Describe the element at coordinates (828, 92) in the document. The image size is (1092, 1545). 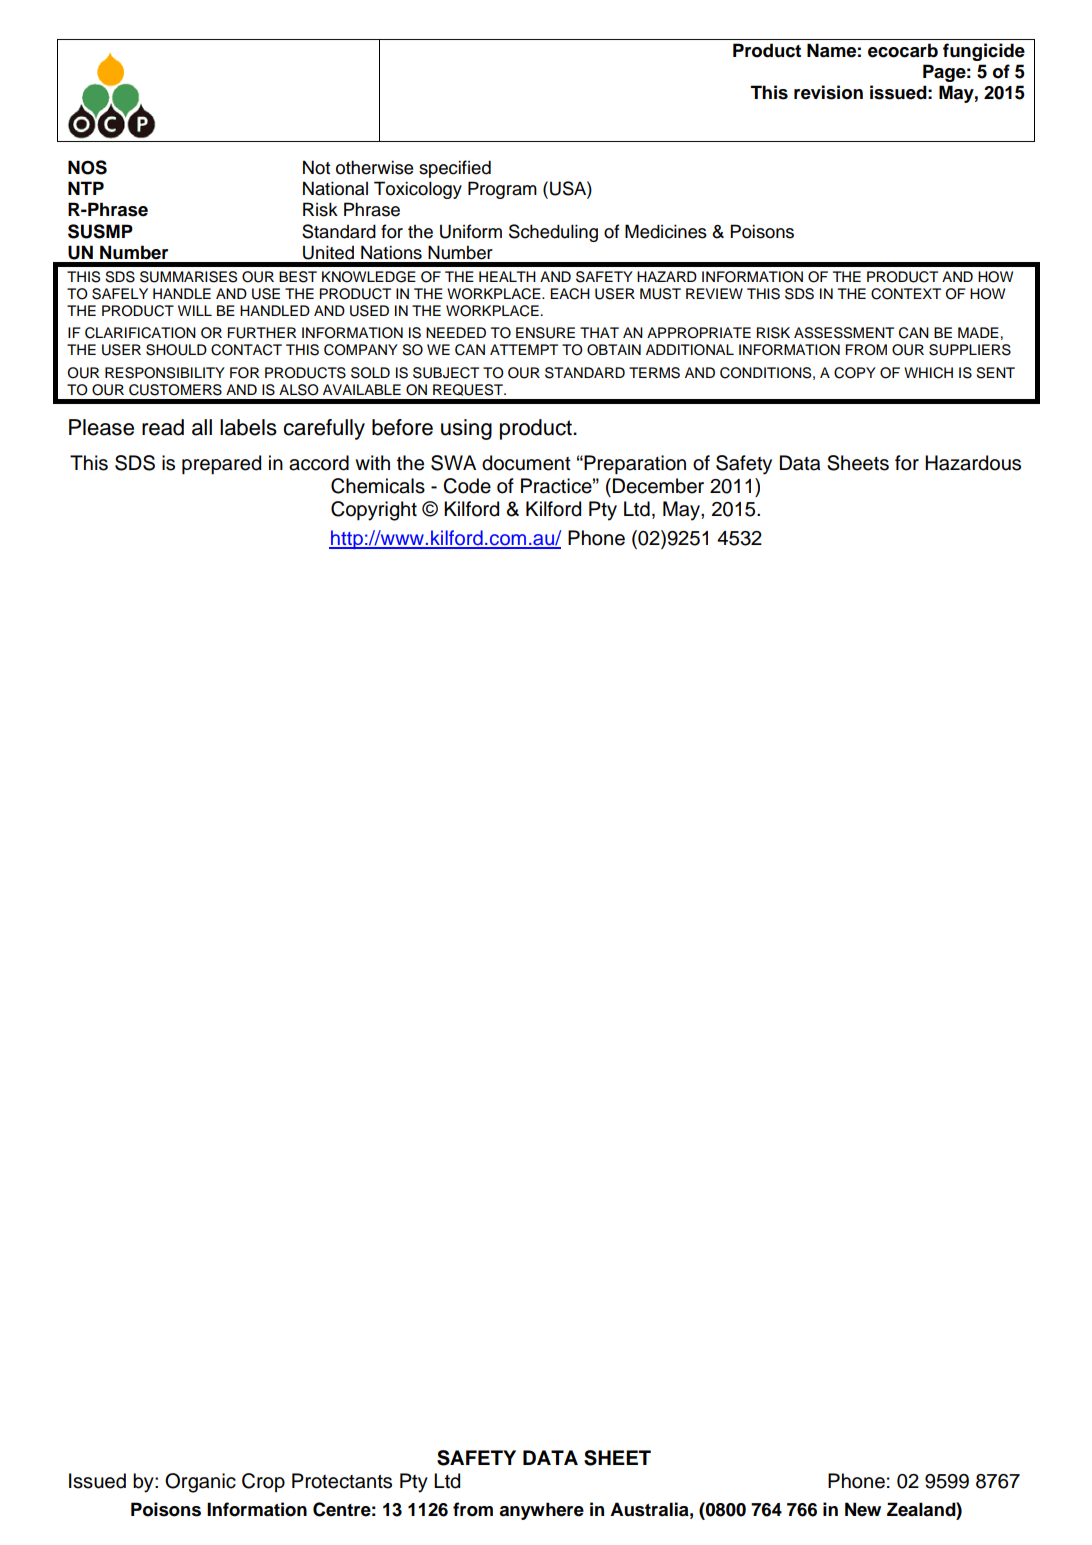
I see `revision` at that location.
